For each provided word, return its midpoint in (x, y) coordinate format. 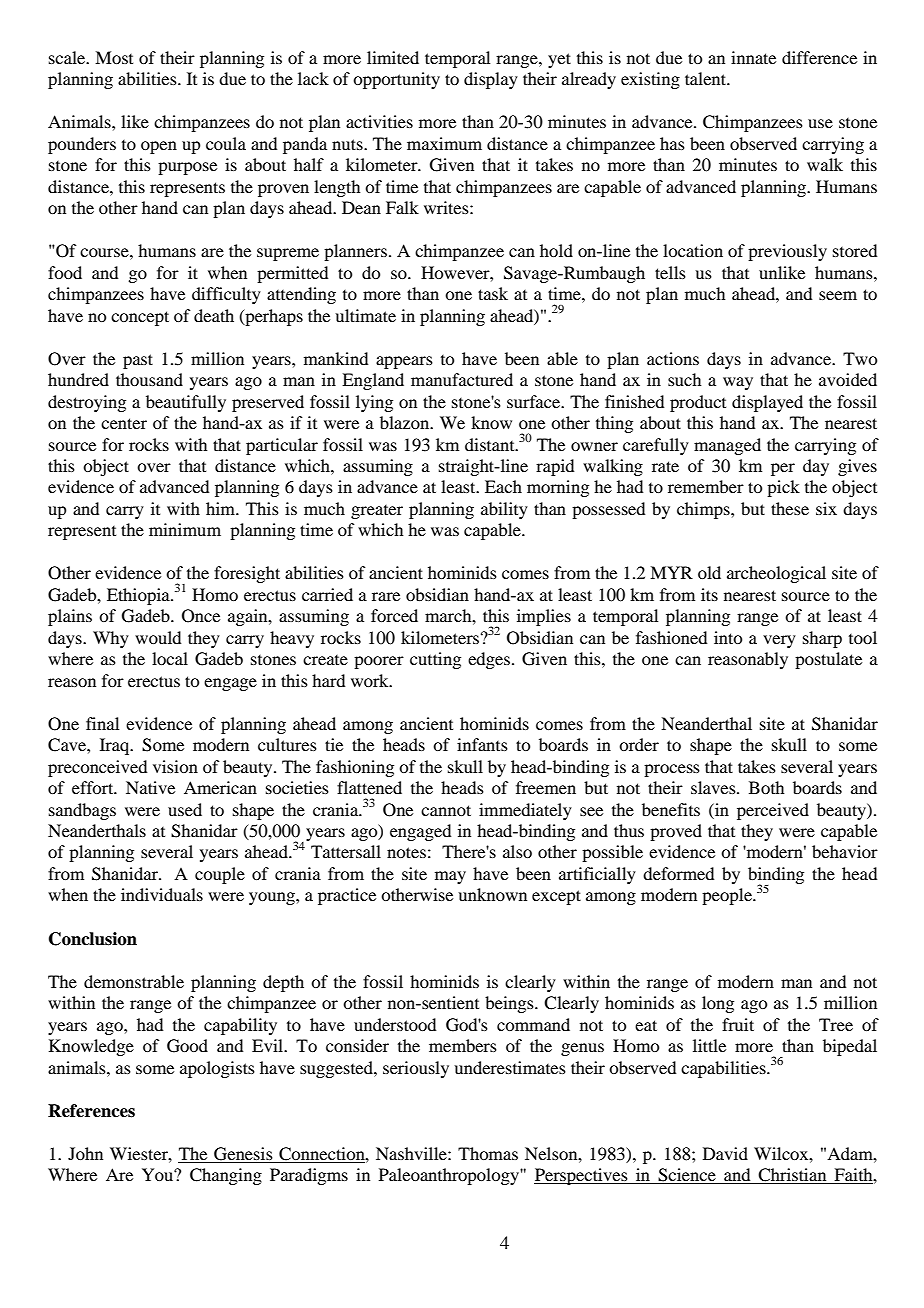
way (738, 383)
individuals (162, 894)
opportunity (396, 80)
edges (489, 660)
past (138, 361)
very (779, 641)
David (725, 1153)
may (450, 877)
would (158, 637)
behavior (845, 851)
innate (753, 57)
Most (114, 57)
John (85, 1153)
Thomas (488, 1153)
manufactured (462, 379)
